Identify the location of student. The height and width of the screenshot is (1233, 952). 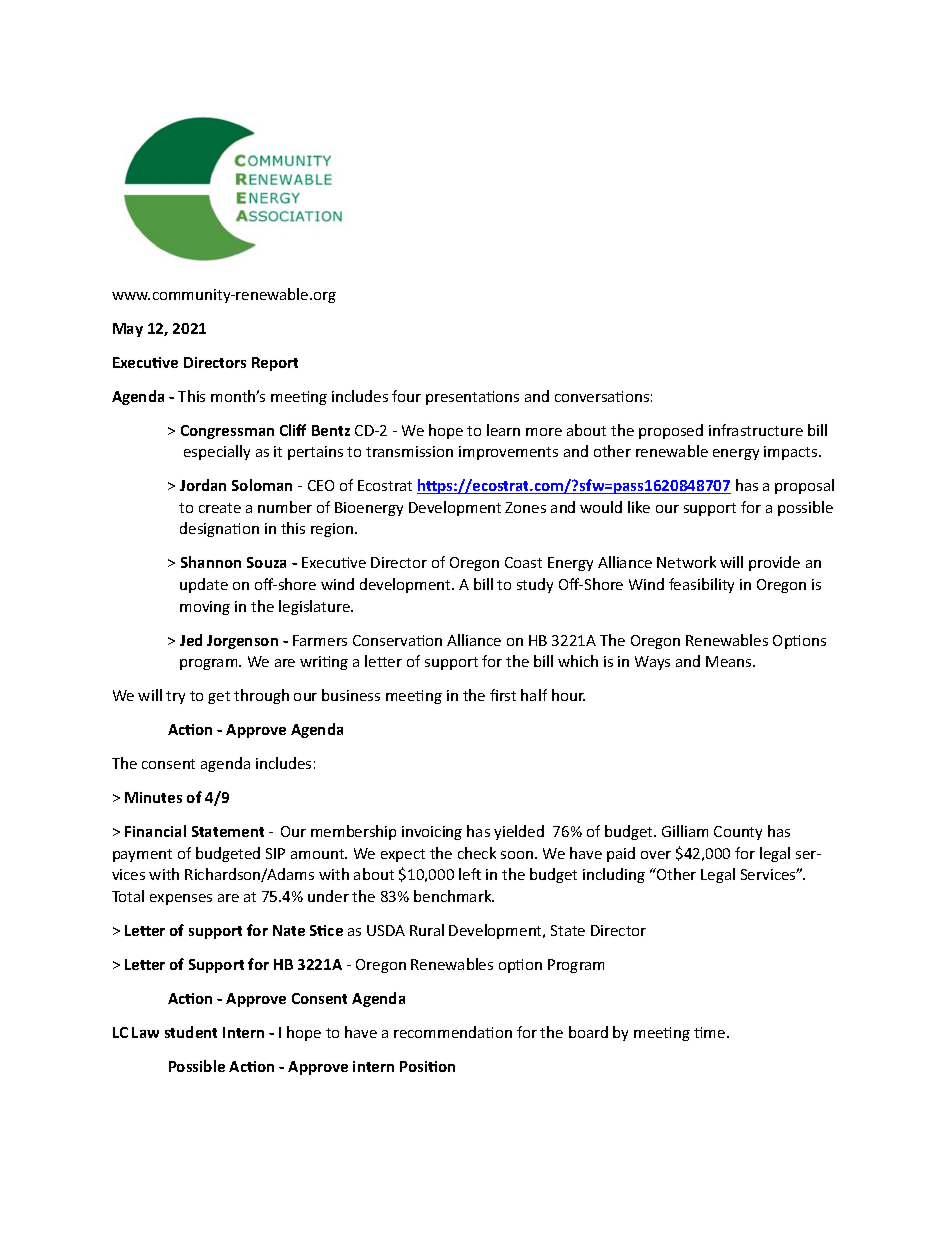
(191, 1032).
